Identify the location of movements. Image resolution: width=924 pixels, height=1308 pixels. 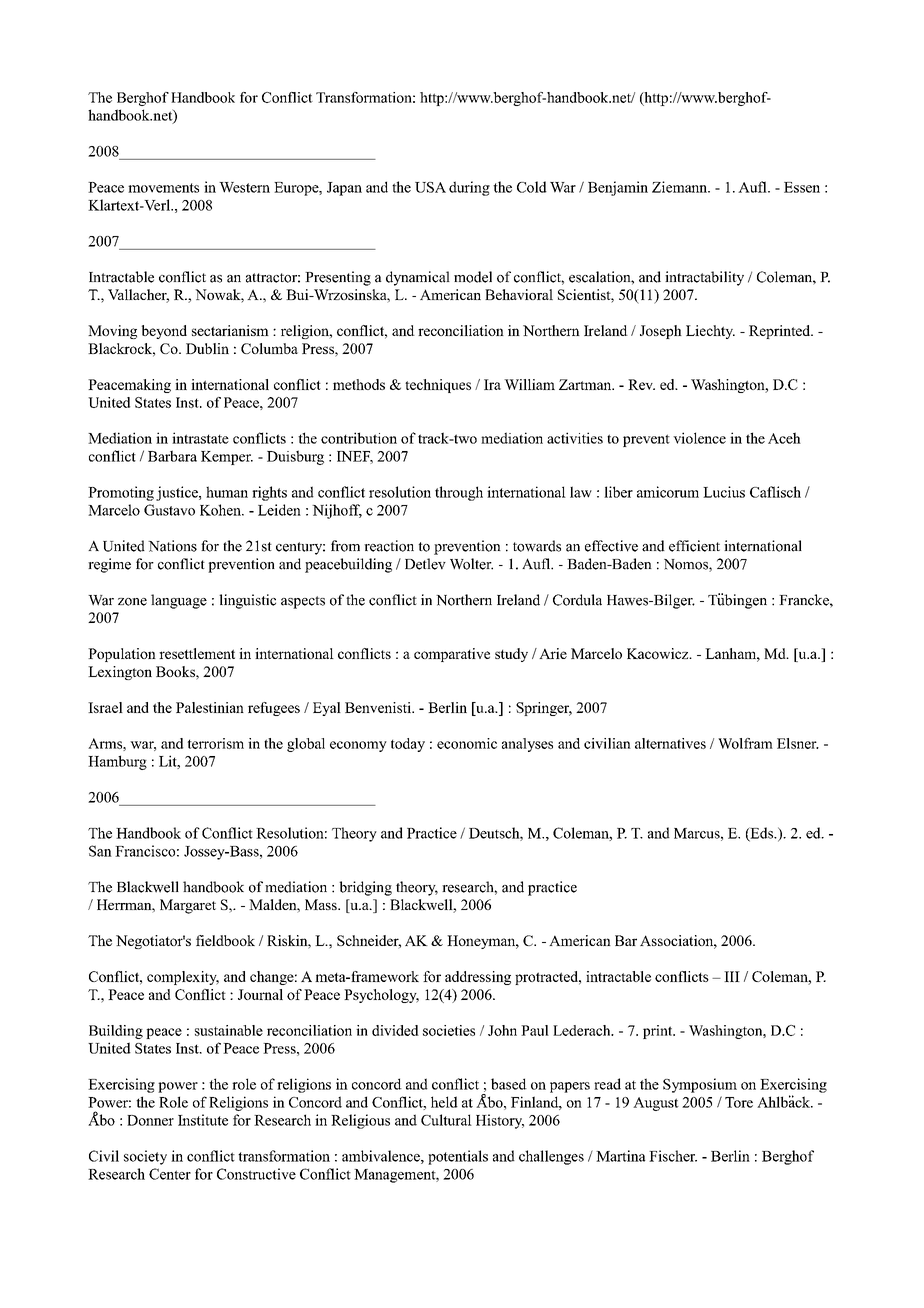
(163, 188).
